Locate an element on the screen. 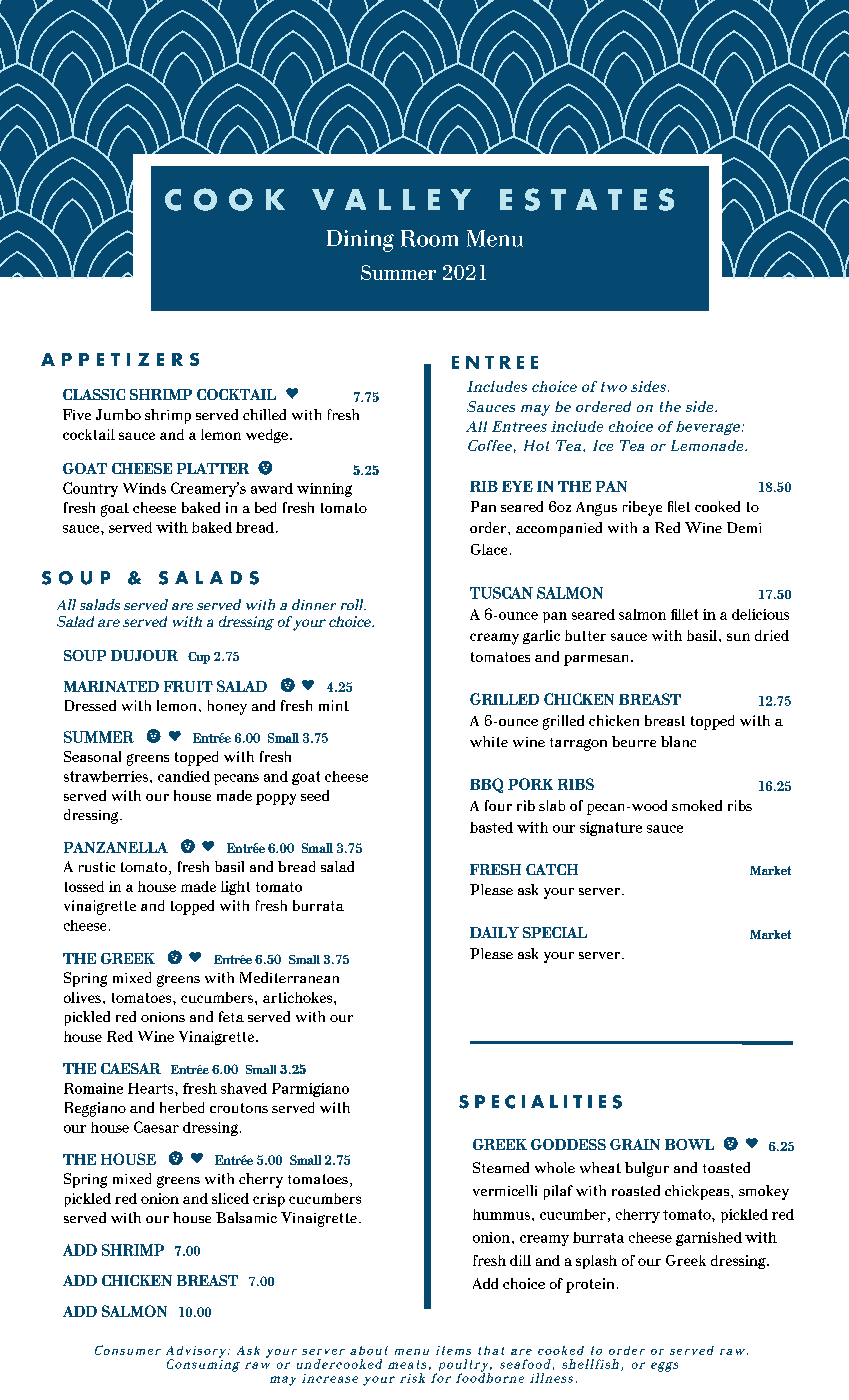  Glace is located at coordinates (489, 549).
